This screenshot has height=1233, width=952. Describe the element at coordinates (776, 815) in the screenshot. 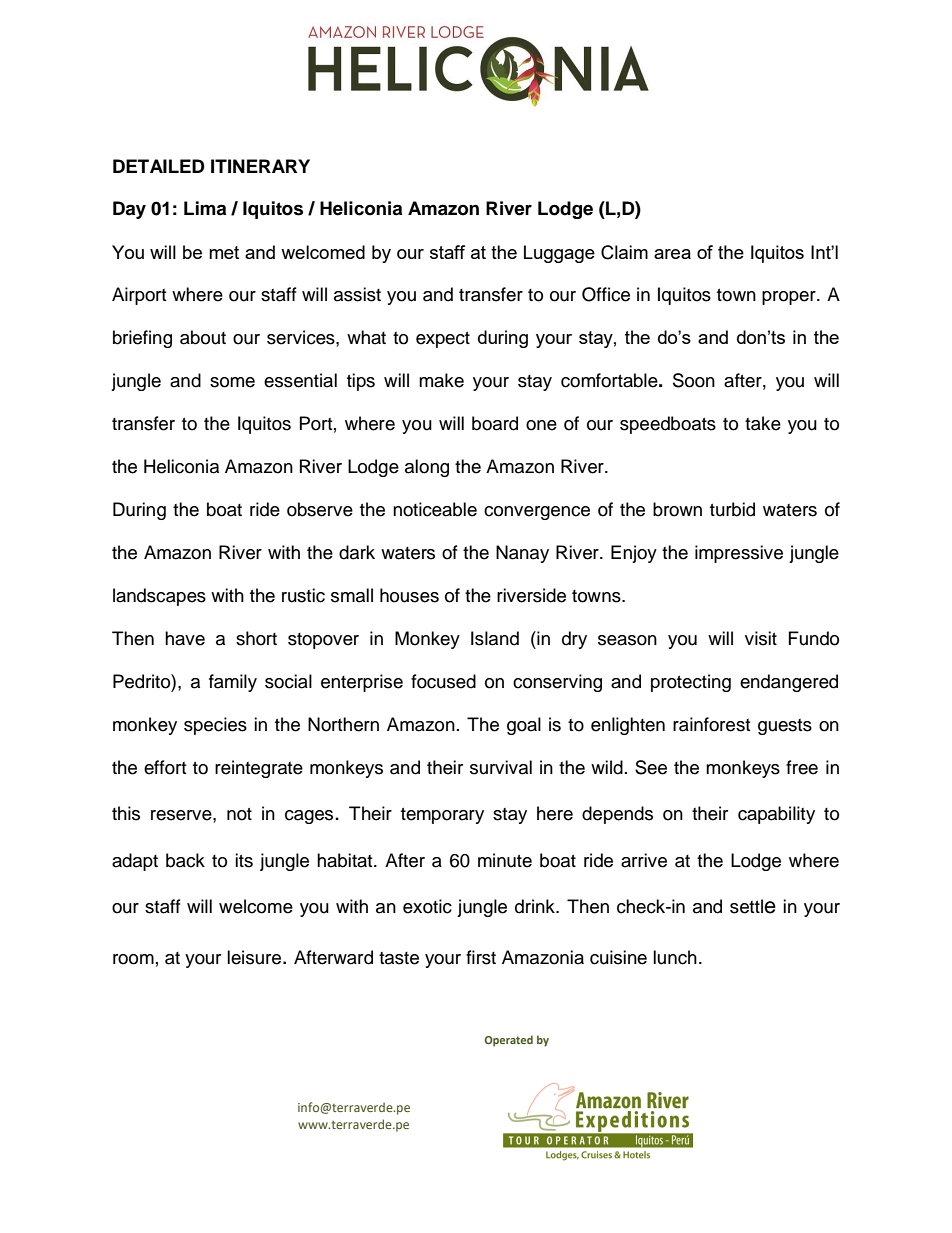

I see `capability` at that location.
